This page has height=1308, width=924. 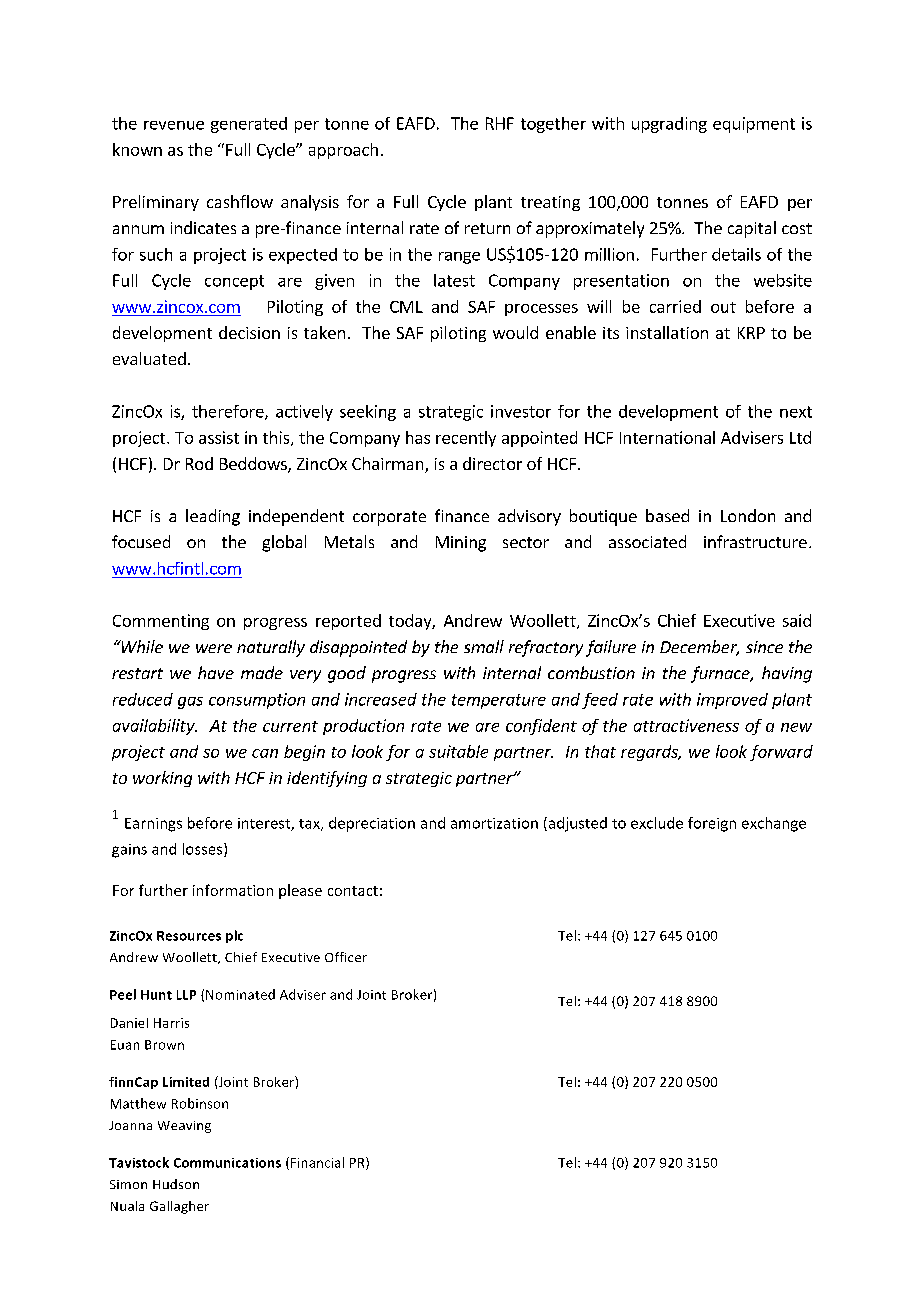 I want to click on small, so click(x=484, y=646).
